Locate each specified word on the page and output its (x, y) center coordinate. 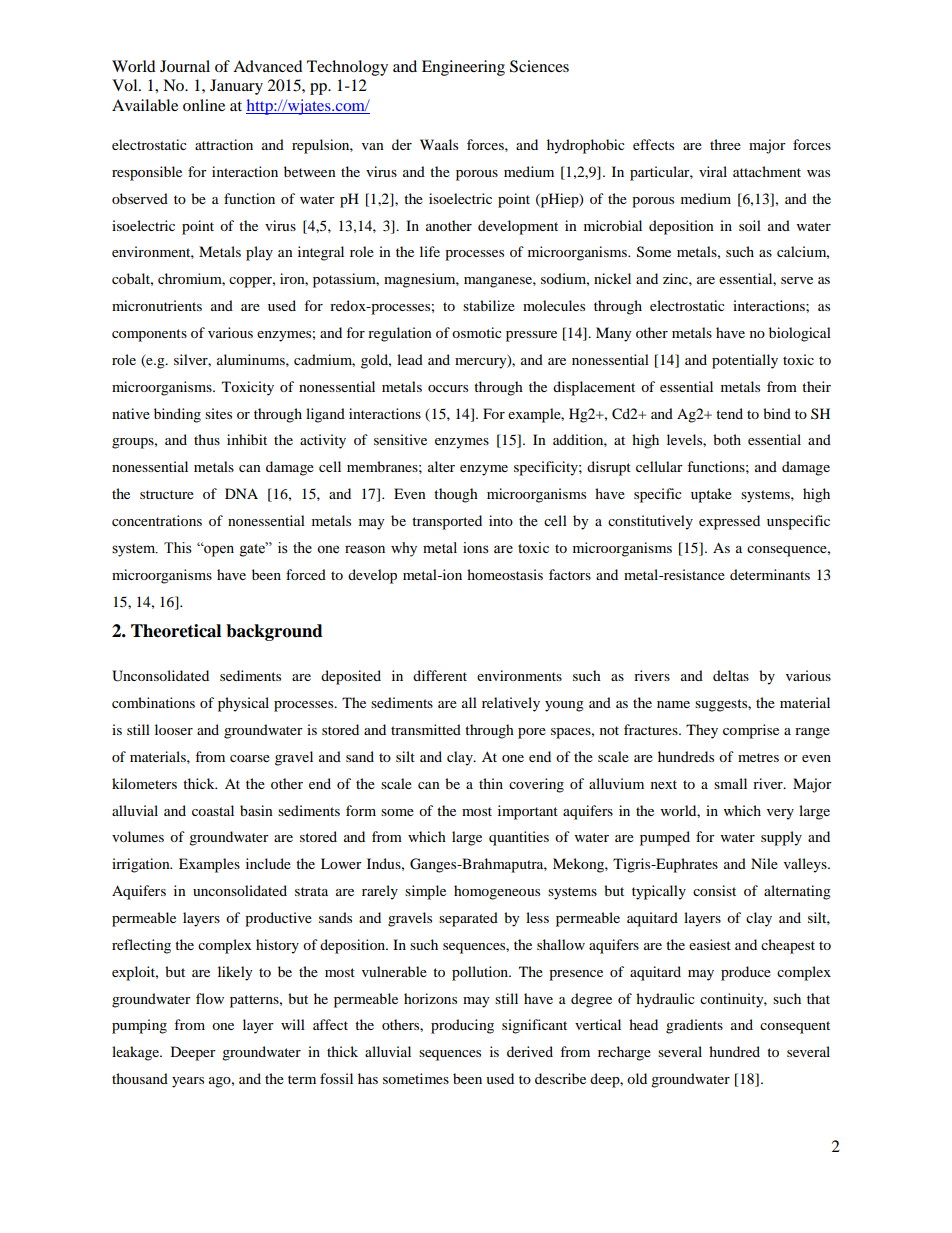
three (725, 144)
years (188, 1082)
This (178, 548)
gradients (694, 1026)
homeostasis (505, 574)
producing (462, 1026)
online (204, 105)
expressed (729, 522)
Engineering (463, 68)
